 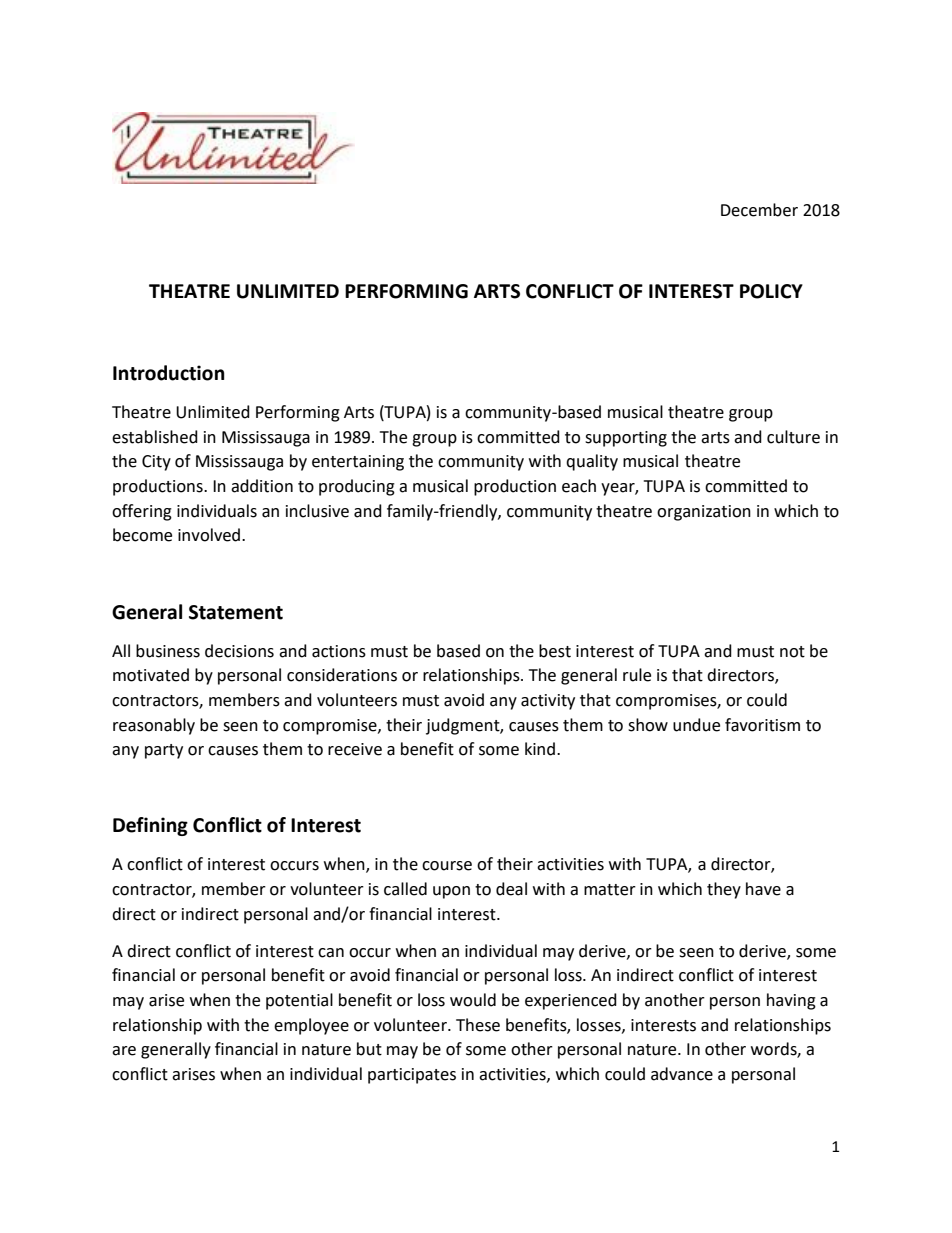 What do you see at coordinates (478, 1025) in the document?
I see `These` at bounding box center [478, 1025].
